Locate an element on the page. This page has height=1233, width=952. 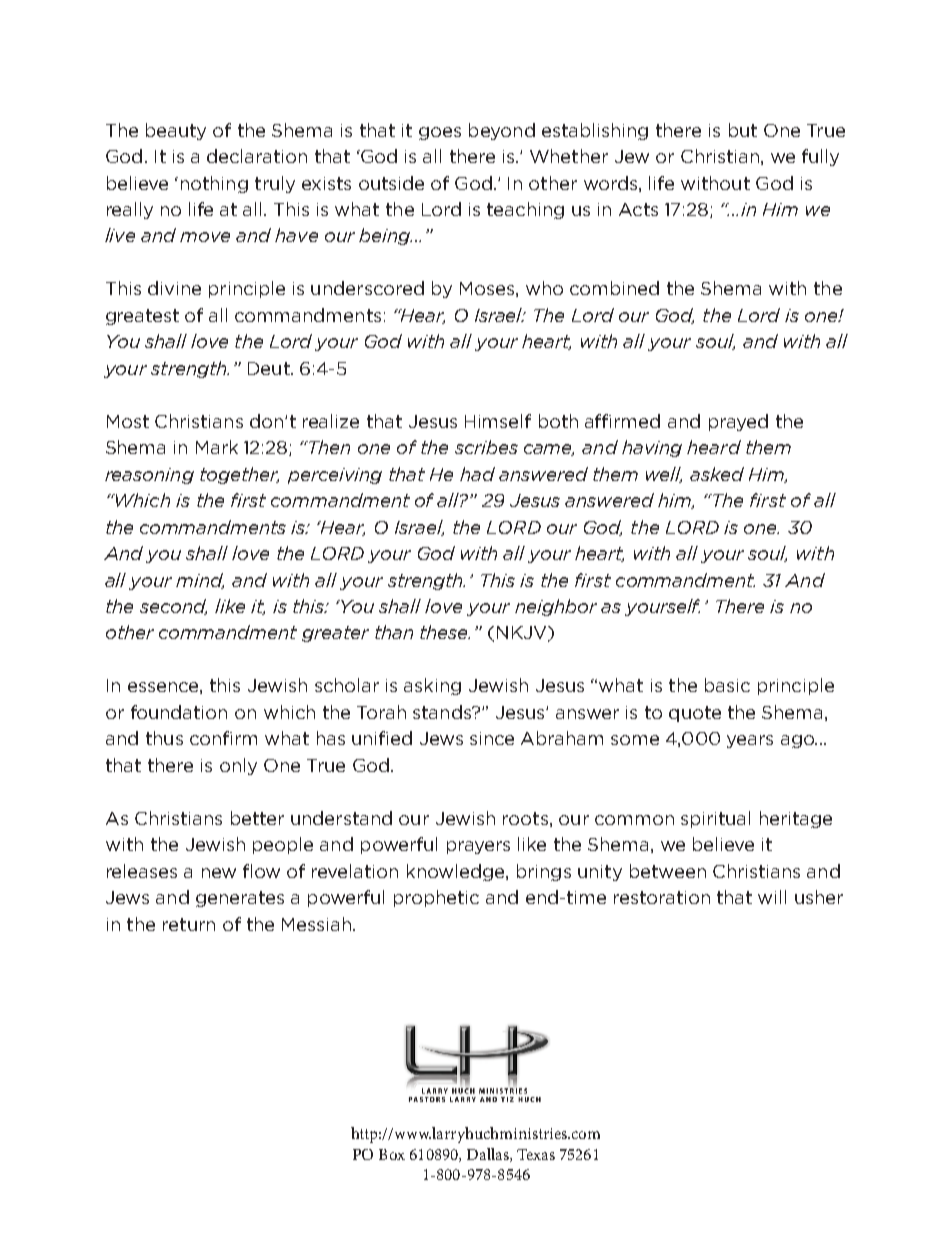
new is located at coordinates (219, 873).
